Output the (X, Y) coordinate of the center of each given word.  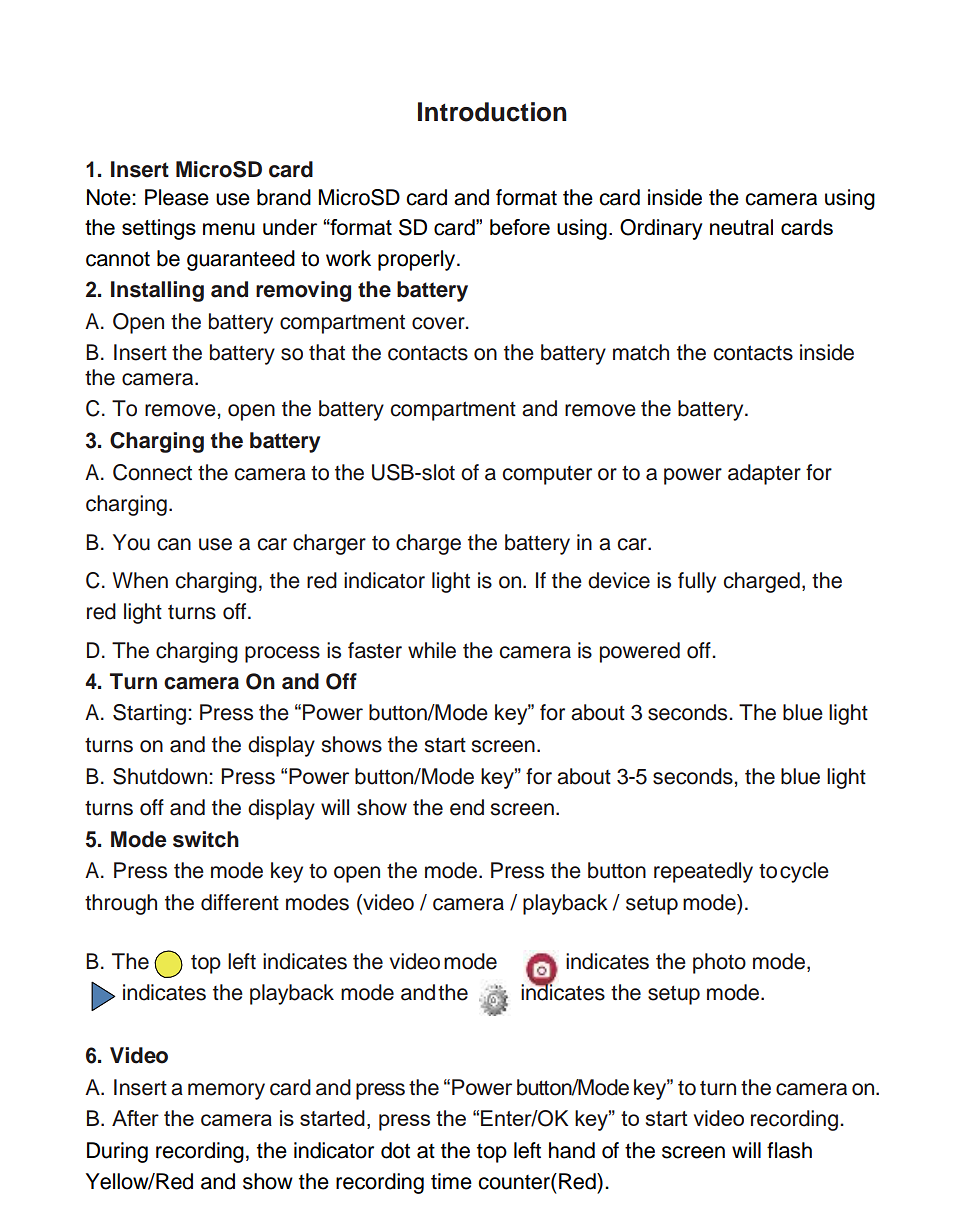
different (240, 902)
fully (697, 582)
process (282, 654)
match (641, 352)
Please (177, 197)
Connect (152, 472)
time (451, 1181)
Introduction (492, 112)
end (467, 807)
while (432, 650)
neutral (741, 227)
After (135, 1118)
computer (547, 475)
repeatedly (703, 872)
